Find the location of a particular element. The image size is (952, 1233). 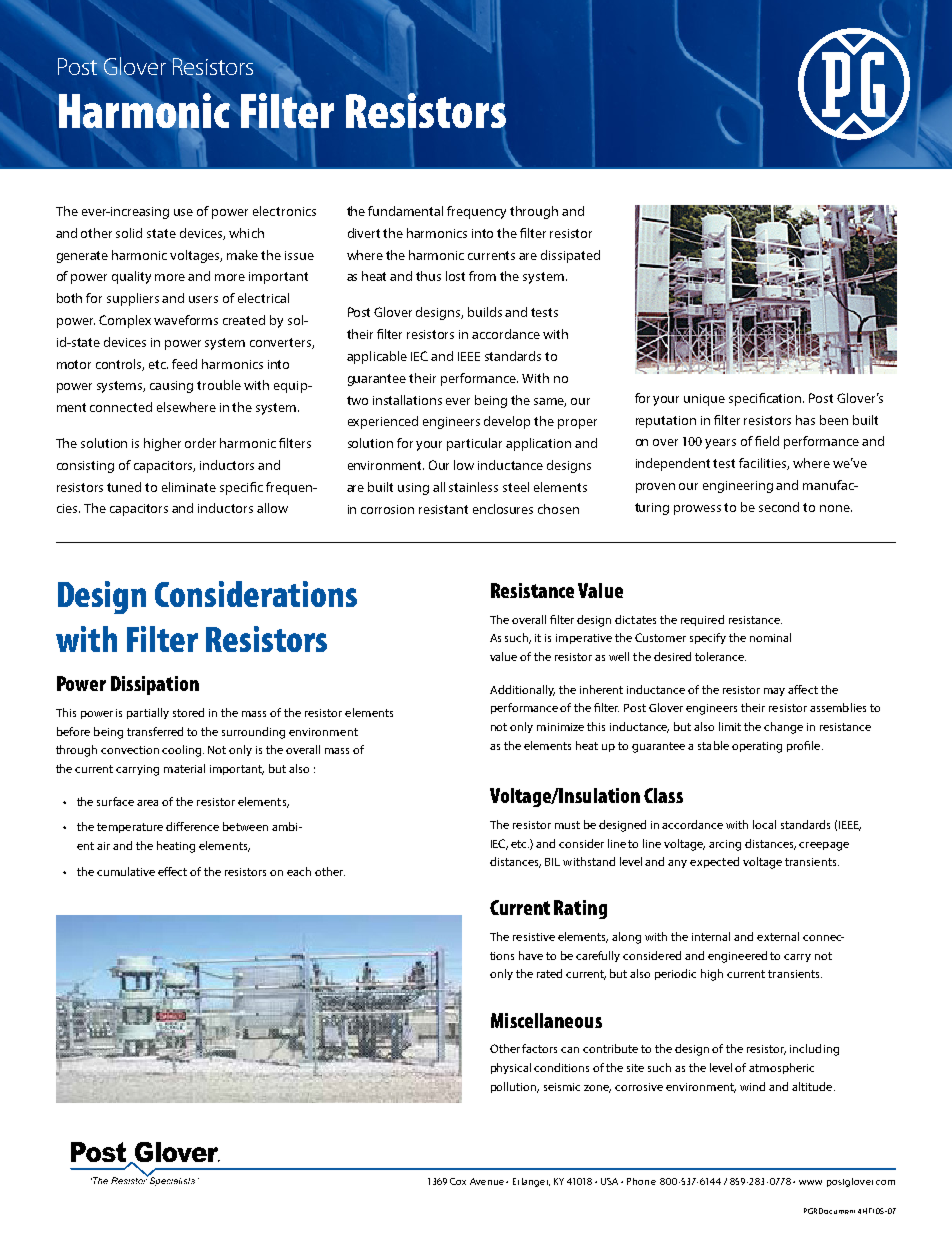

PGR is located at coordinates (810, 1211).
